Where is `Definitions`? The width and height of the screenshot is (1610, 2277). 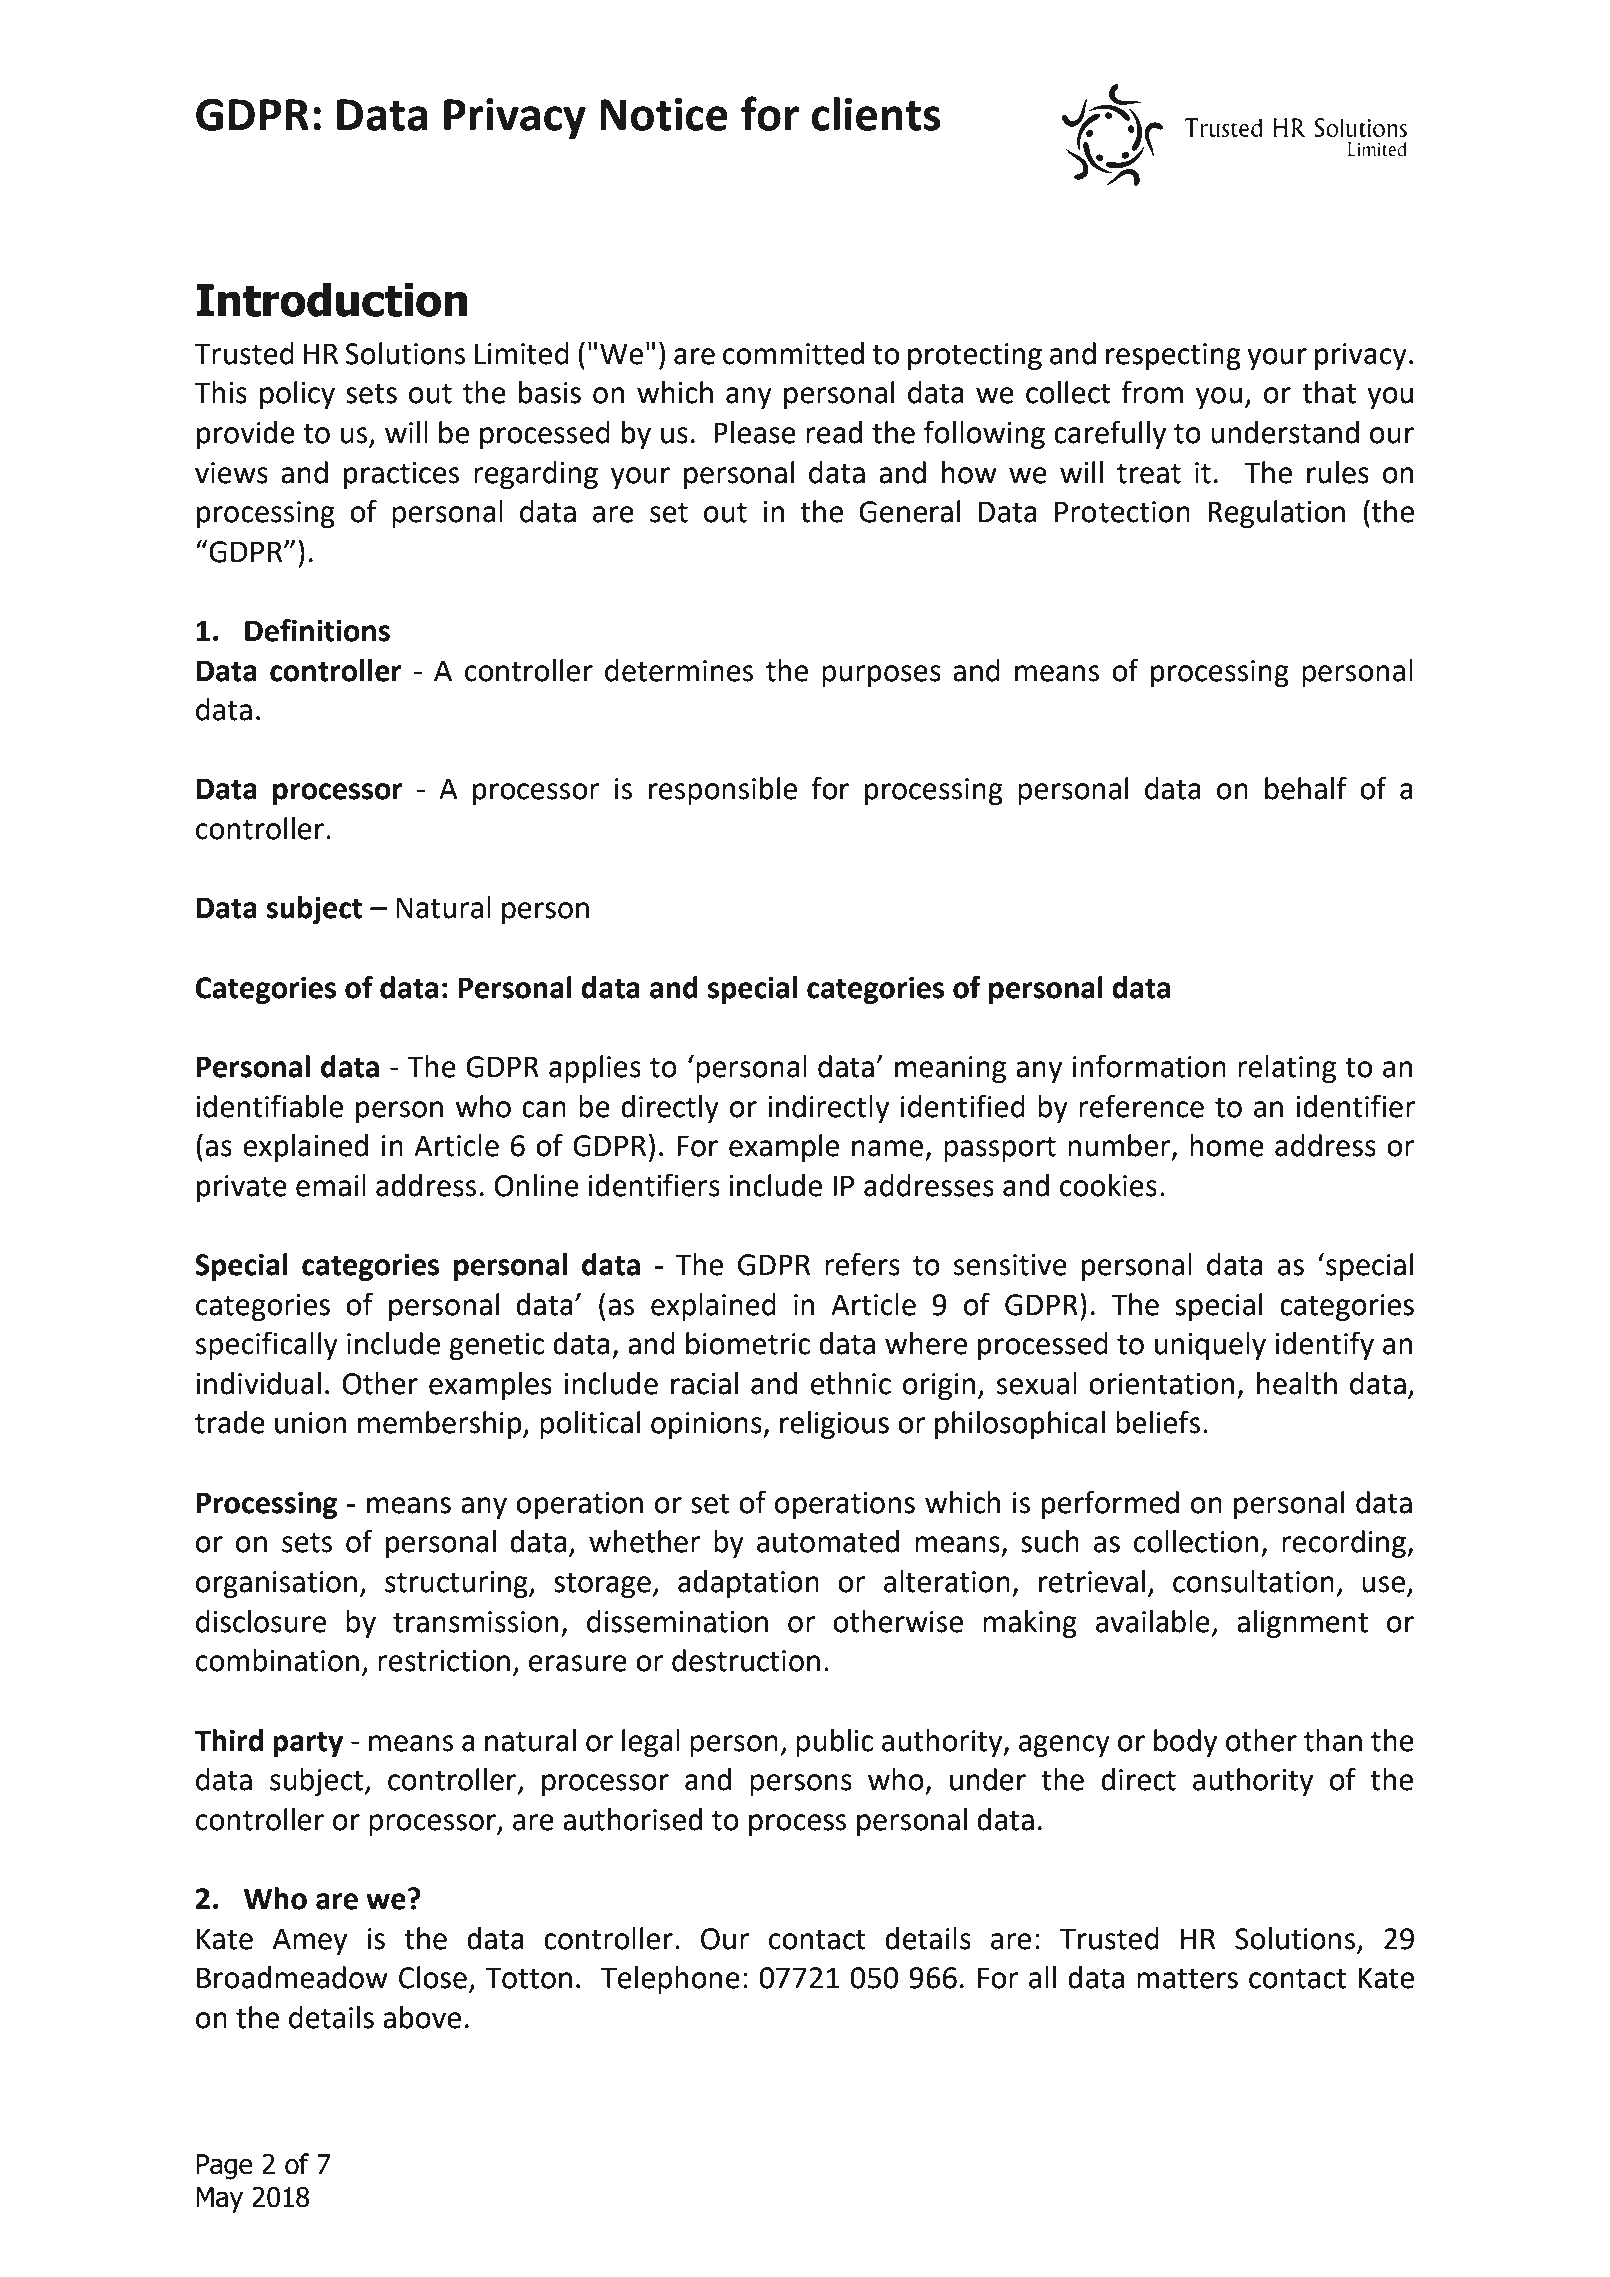 Definitions is located at coordinates (317, 630).
